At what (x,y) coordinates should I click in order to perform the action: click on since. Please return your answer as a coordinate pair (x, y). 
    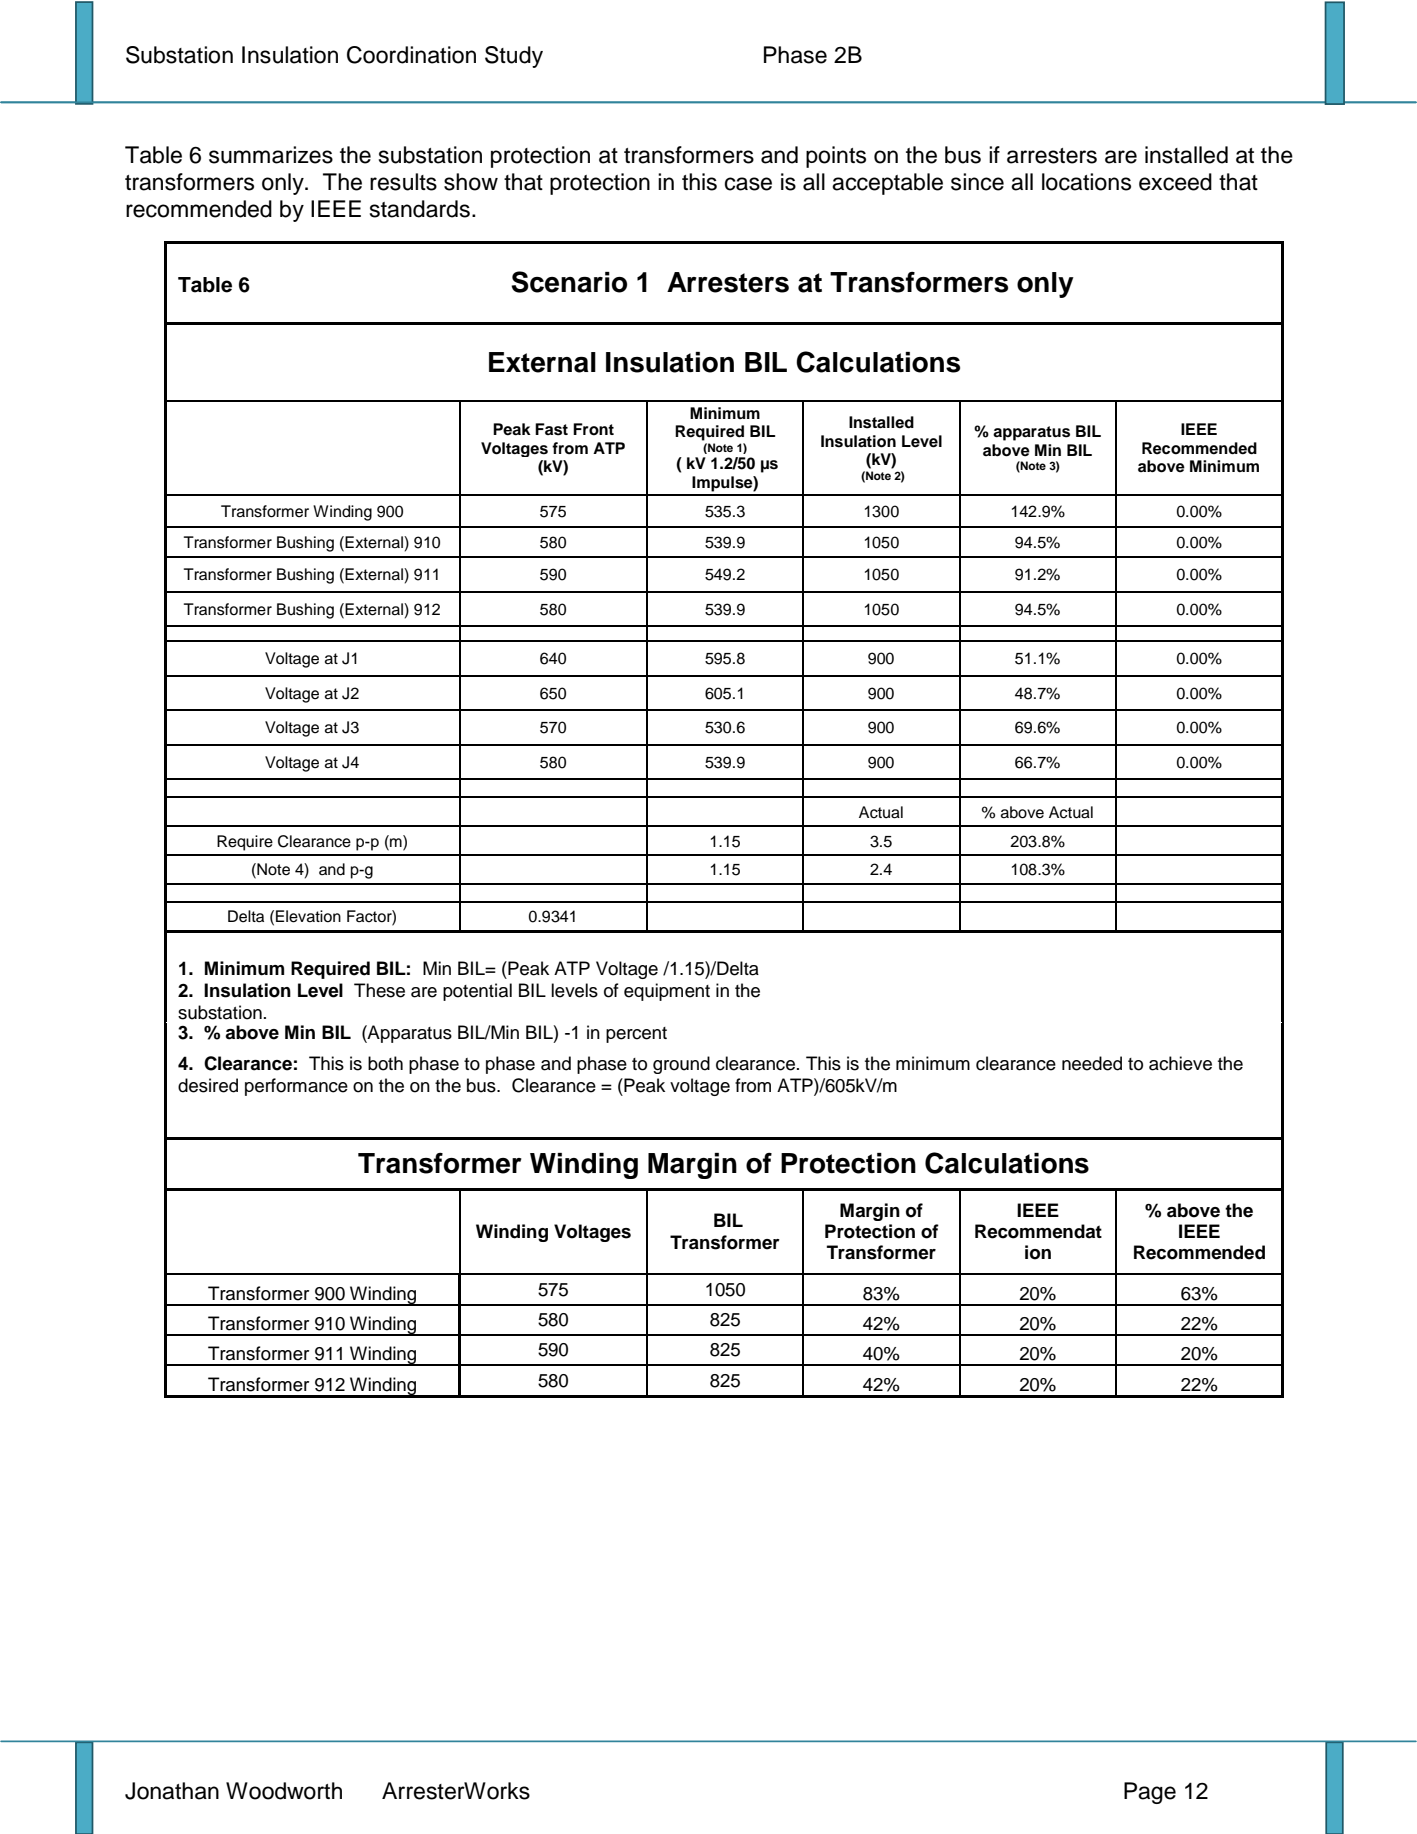
    Looking at the image, I should click on (977, 182).
